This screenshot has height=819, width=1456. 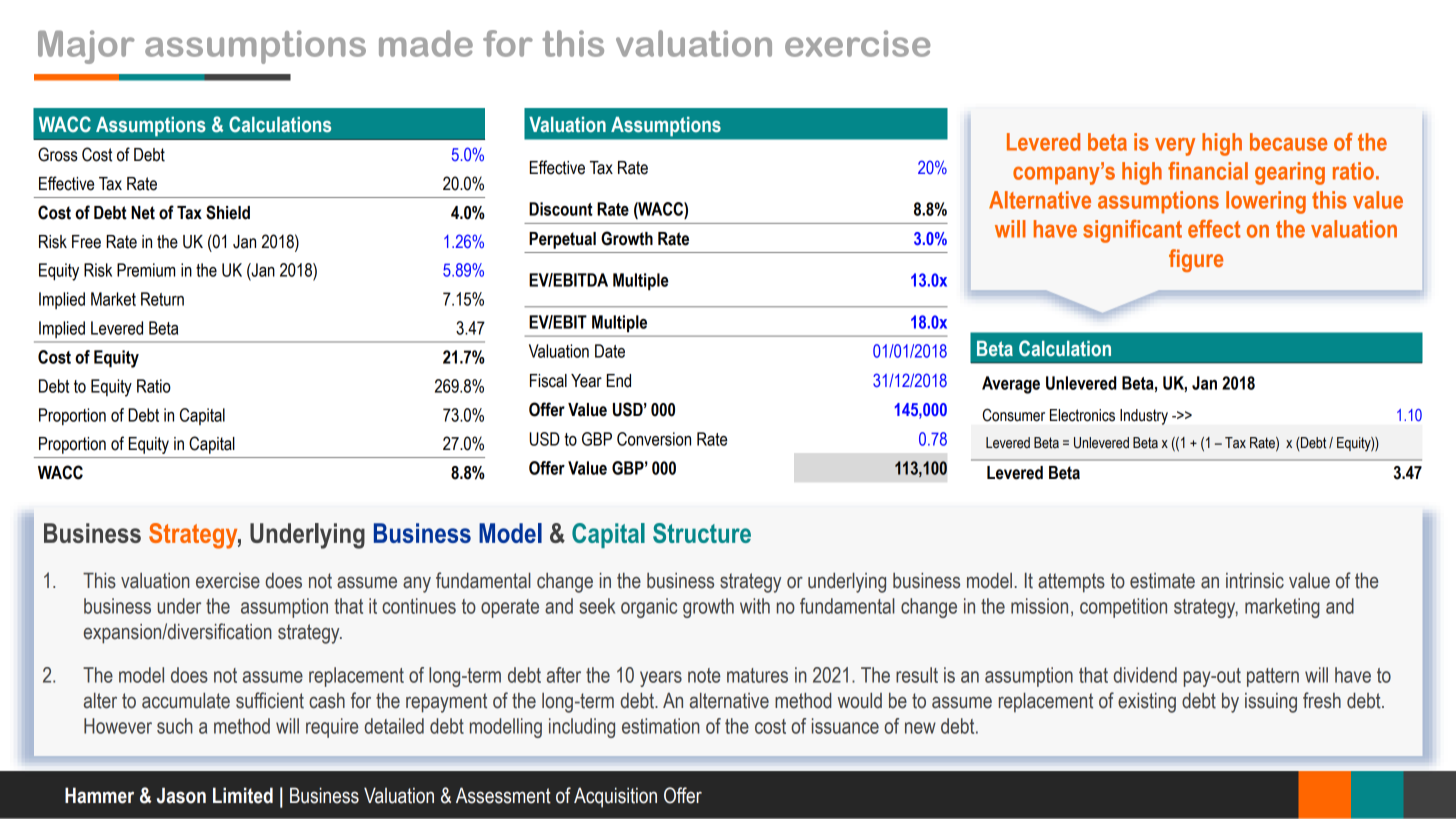 I want to click on Major, so click(x=86, y=47).
